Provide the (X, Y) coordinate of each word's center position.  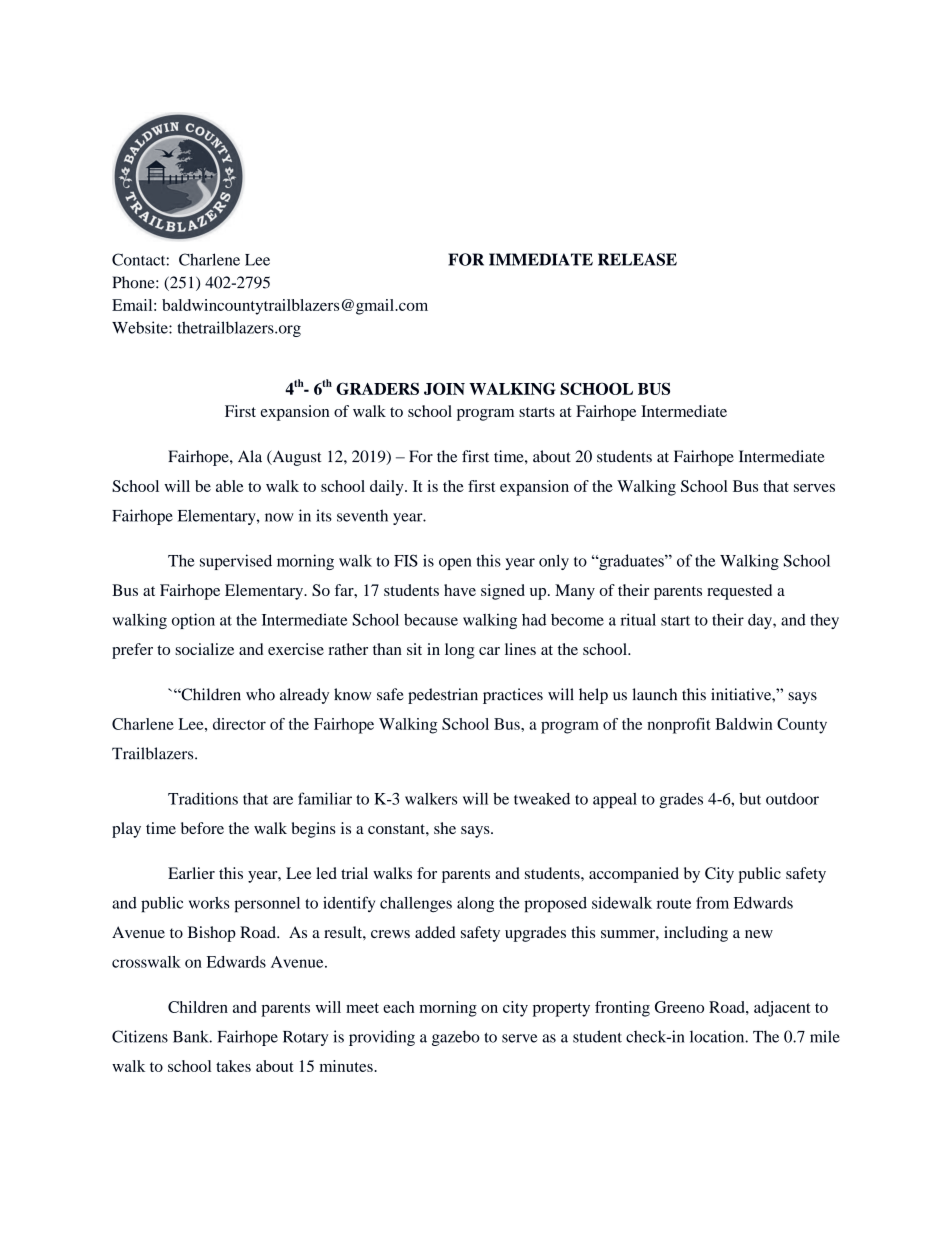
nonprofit (679, 726)
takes (233, 1066)
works (209, 903)
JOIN (444, 388)
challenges (416, 905)
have (460, 590)
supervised (236, 562)
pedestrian (443, 696)
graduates (631, 562)
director (239, 724)
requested (739, 592)
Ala (250, 456)
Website (141, 327)
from (712, 902)
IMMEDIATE (541, 259)
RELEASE (637, 259)
